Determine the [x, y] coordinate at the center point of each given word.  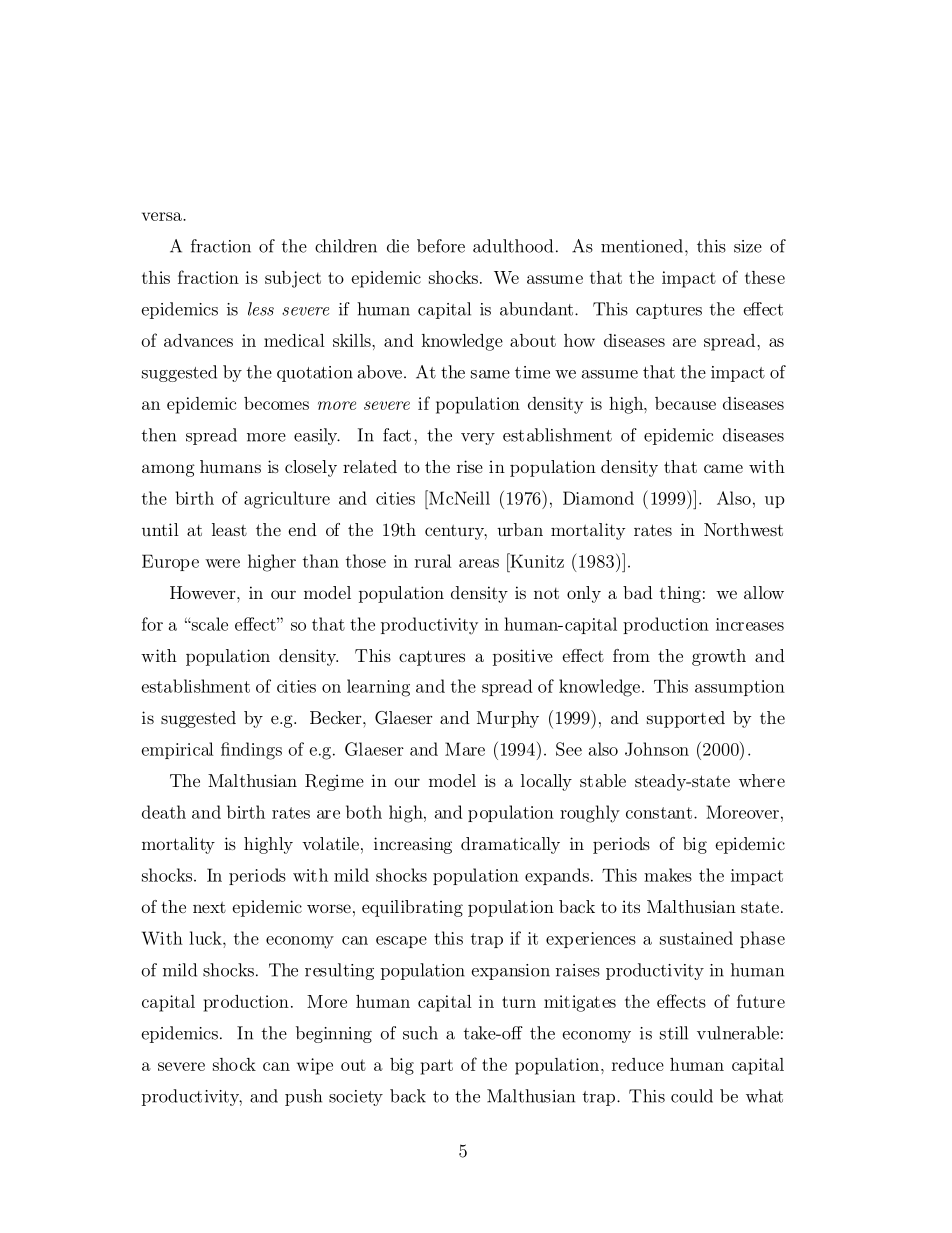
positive [523, 657]
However [204, 592]
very [478, 439]
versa [163, 216]
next [209, 907]
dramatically [510, 845]
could [692, 1096]
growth [719, 657]
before [441, 246]
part [437, 1067]
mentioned [642, 246]
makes [668, 875]
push [303, 1097]
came [723, 468]
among [168, 470]
